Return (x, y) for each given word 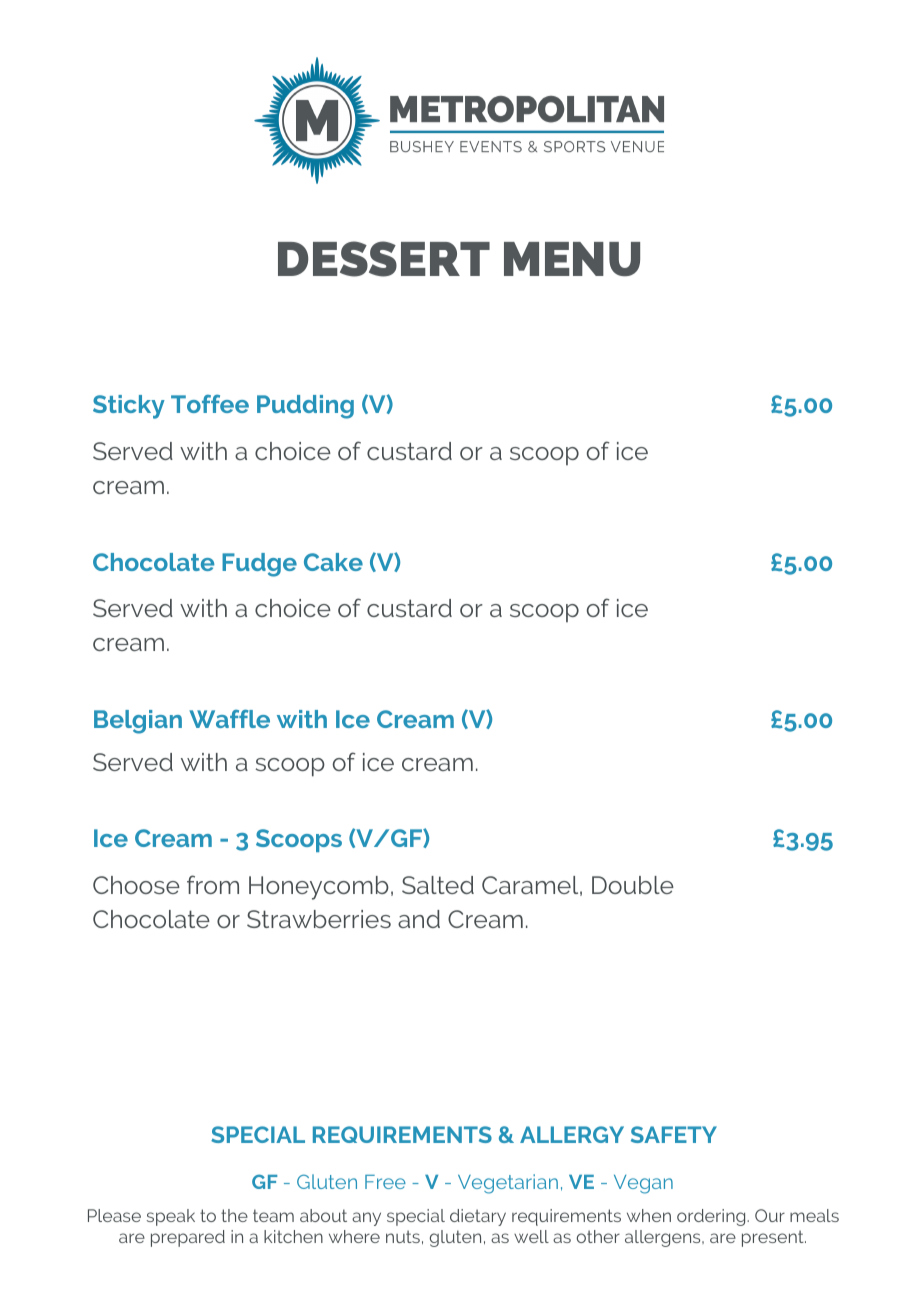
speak (171, 1217)
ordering (712, 1217)
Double (633, 885)
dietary (478, 1217)
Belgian (138, 722)
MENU (572, 259)
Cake (333, 562)
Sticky (129, 407)
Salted (438, 885)
